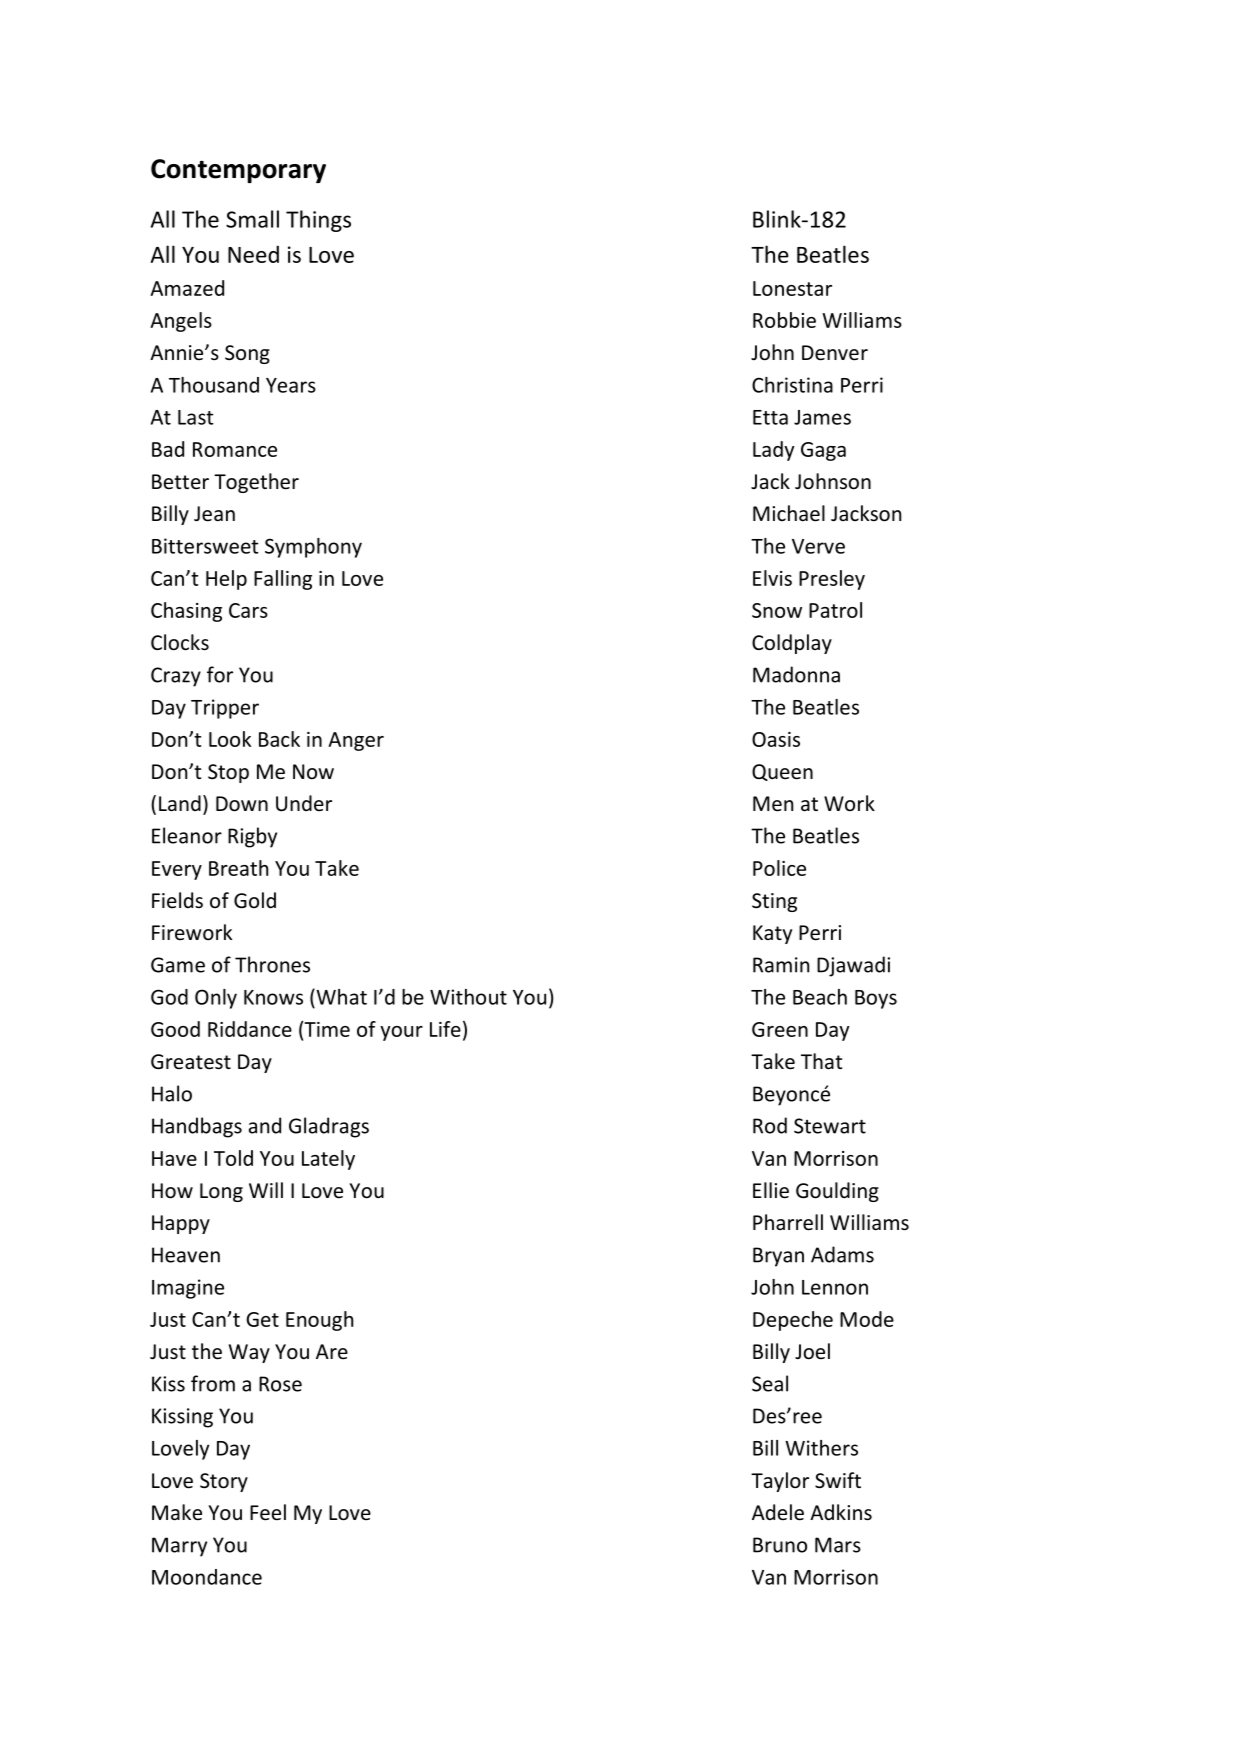  Describe the element at coordinates (778, 1512) in the image. I see `Adele` at that location.
